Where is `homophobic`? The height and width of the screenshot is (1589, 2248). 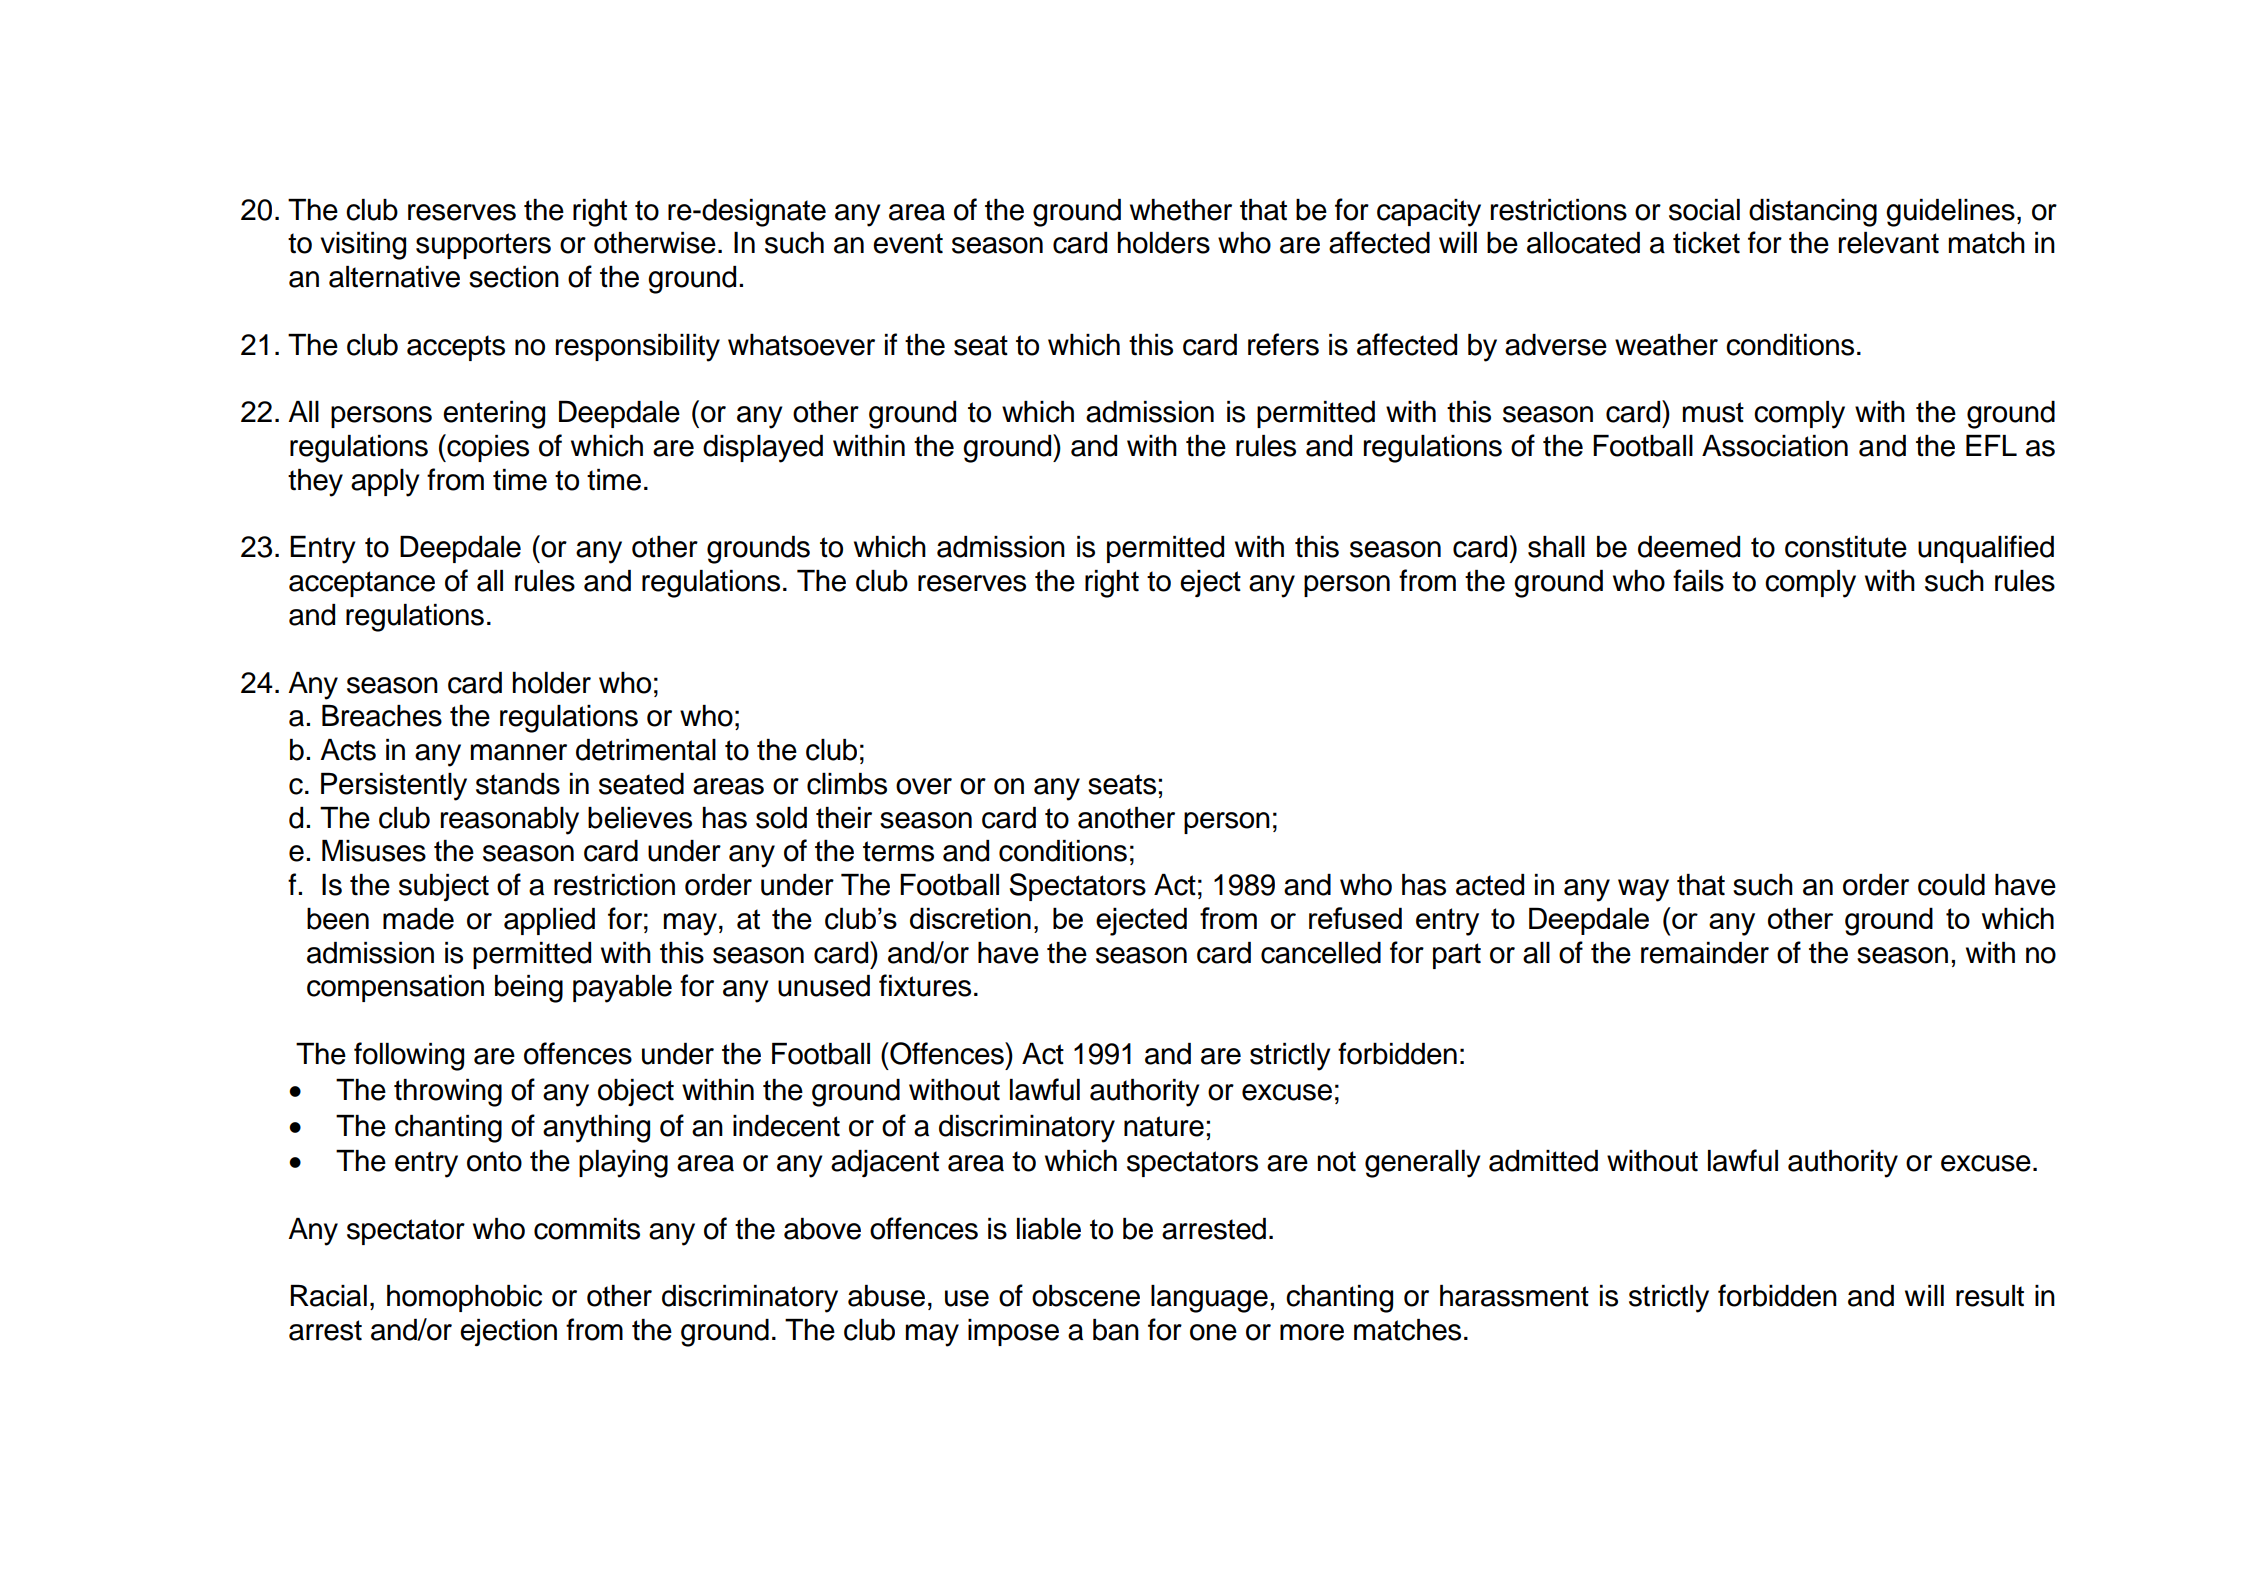 homophobic is located at coordinates (464, 1298).
